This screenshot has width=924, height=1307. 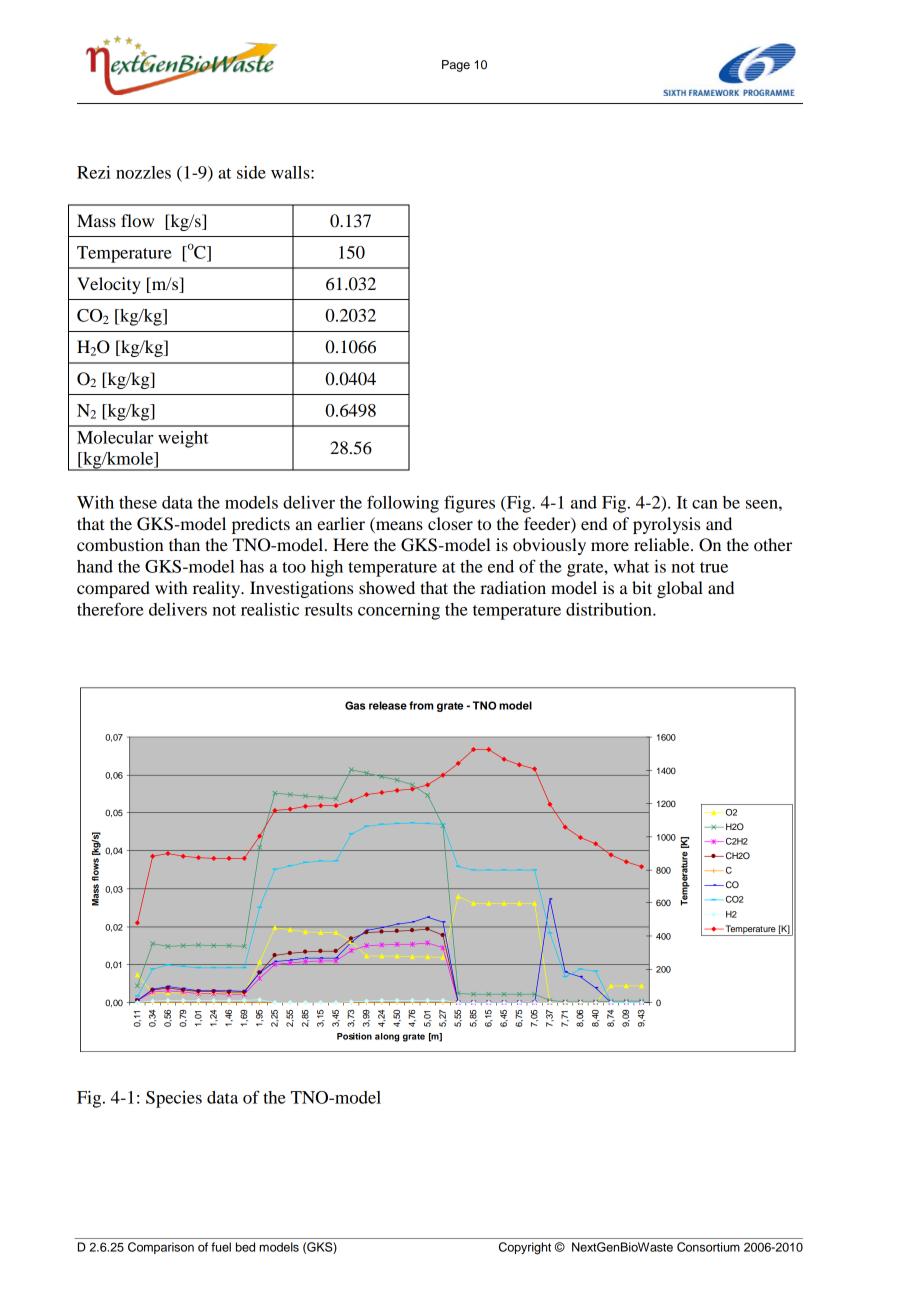 I want to click on pyrolysis, so click(x=666, y=525).
